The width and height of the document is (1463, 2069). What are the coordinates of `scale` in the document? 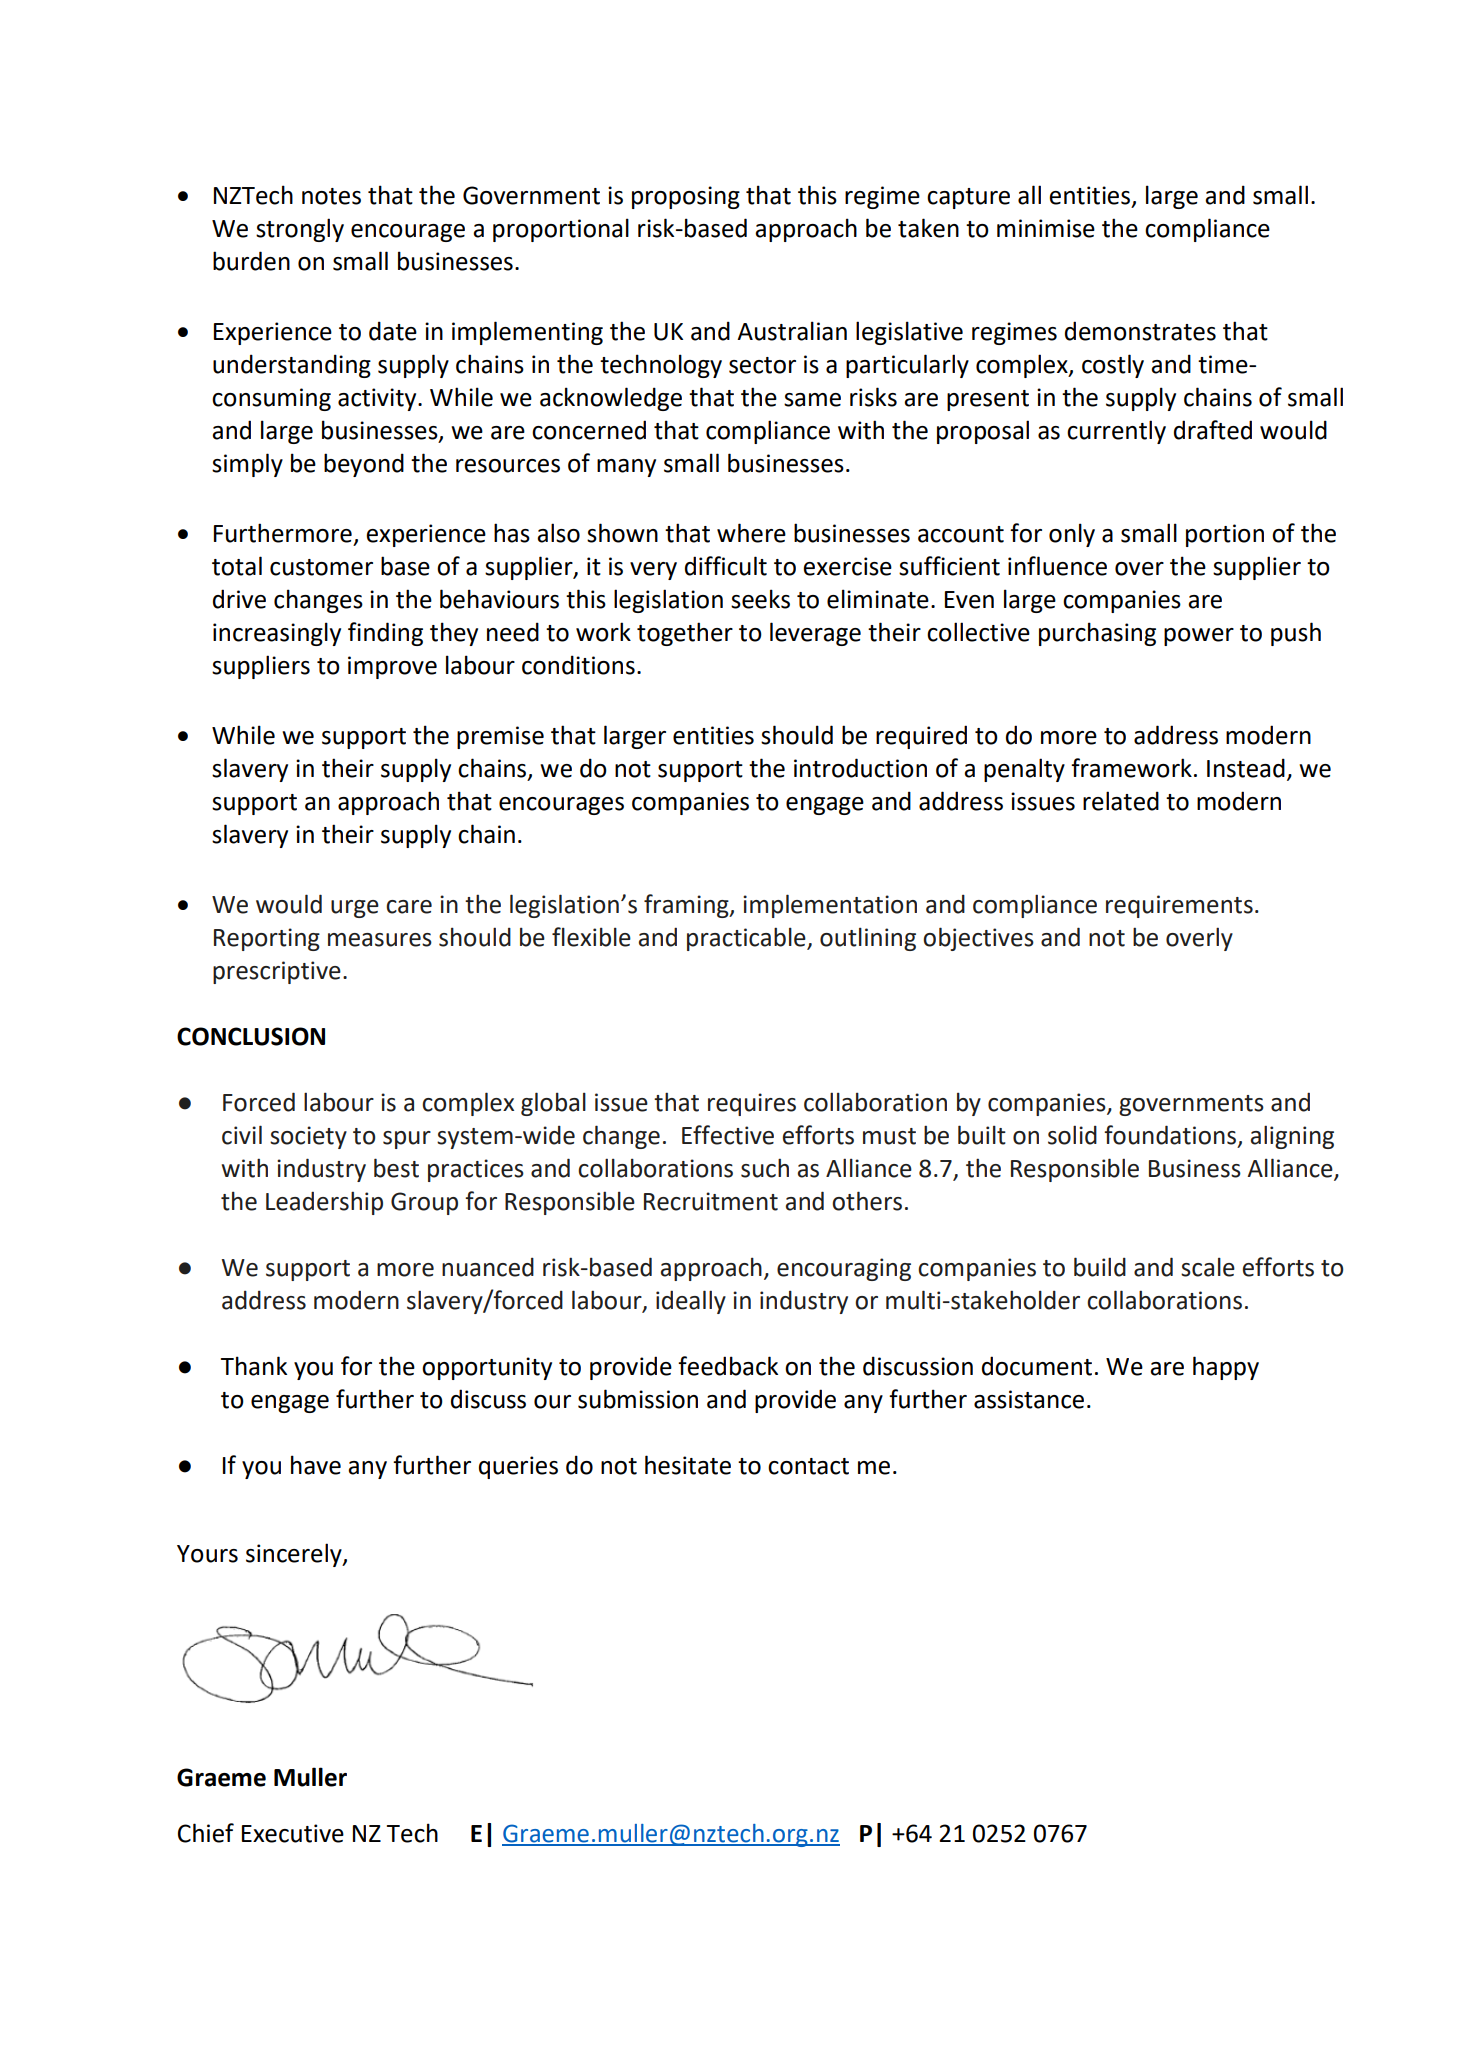 It's located at (1208, 1267).
